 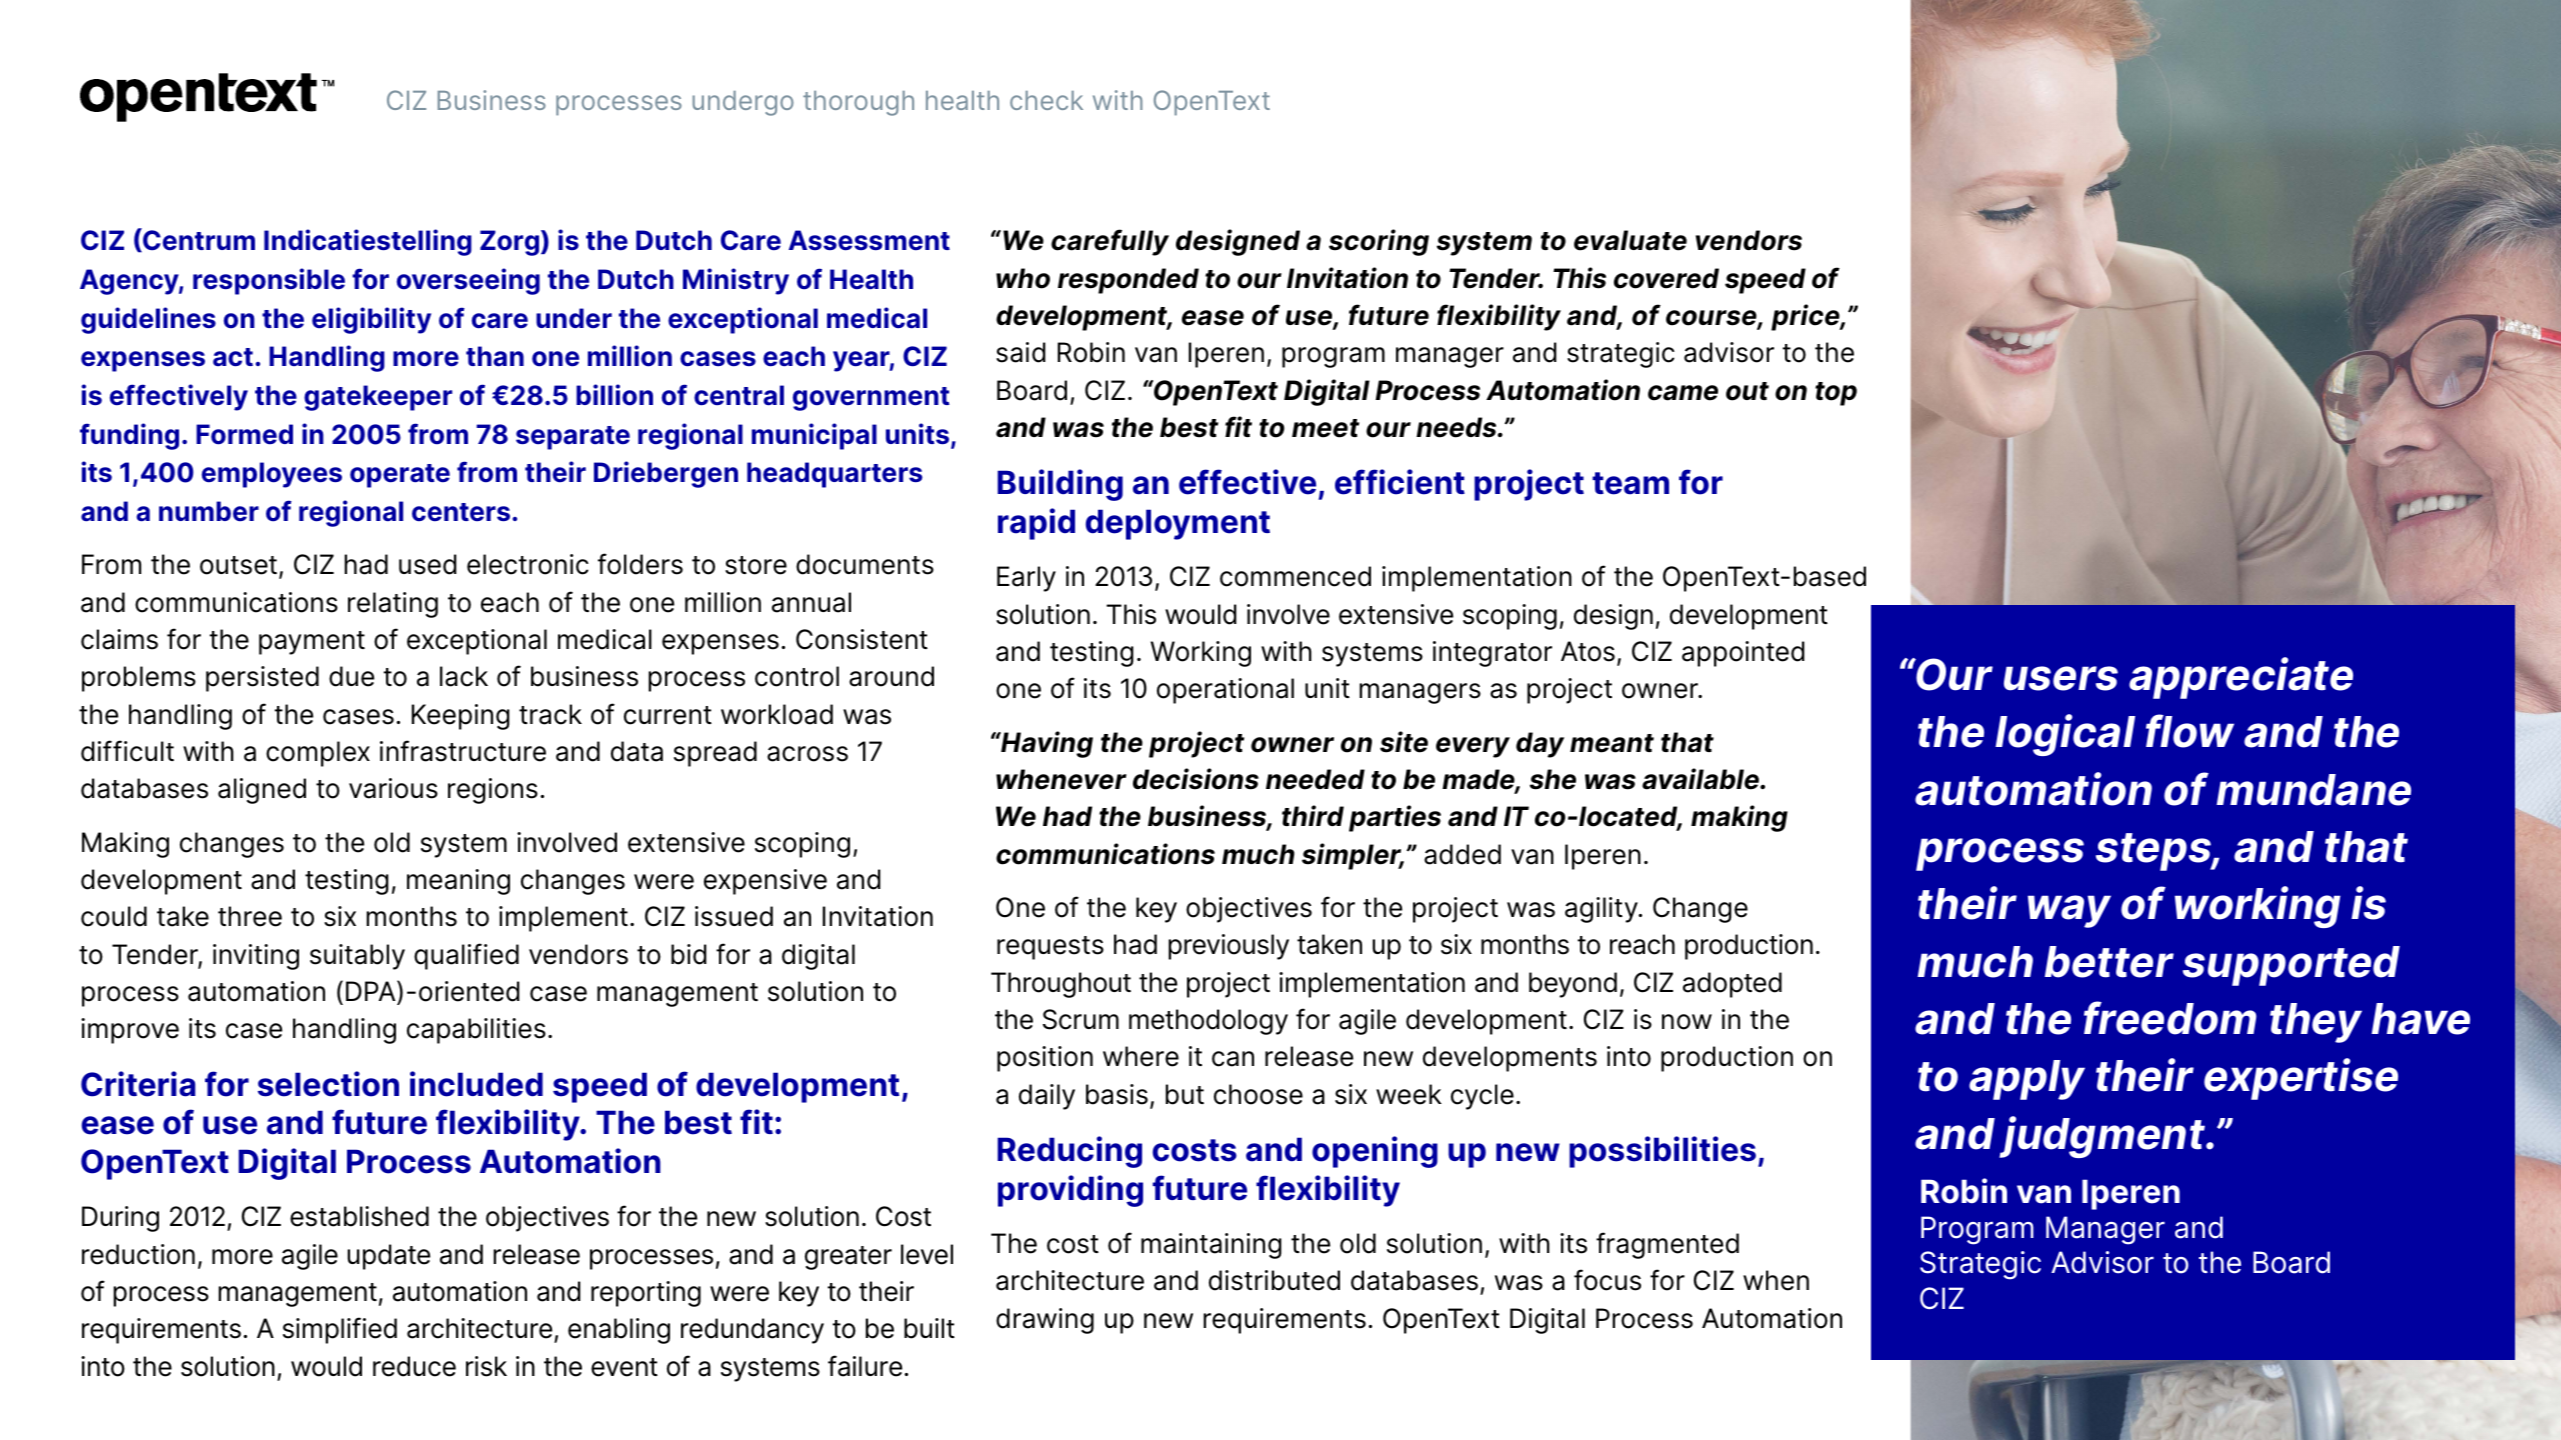 I want to click on check, so click(x=1046, y=100).
